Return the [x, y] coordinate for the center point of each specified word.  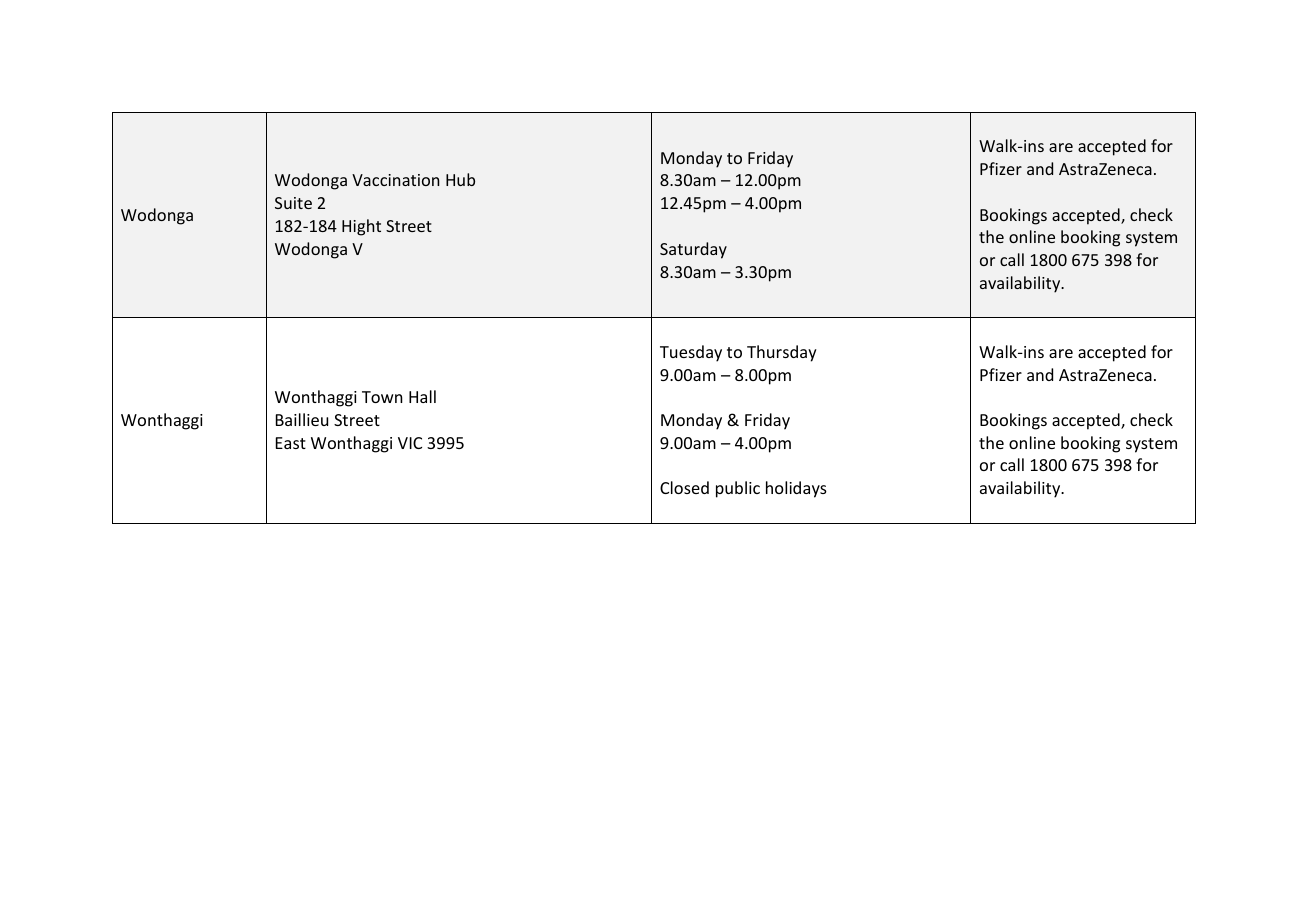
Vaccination [396, 180]
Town [382, 397]
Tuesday [691, 353]
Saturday [693, 250]
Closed [684, 487]
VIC [410, 443]
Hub [460, 179]
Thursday [782, 353]
